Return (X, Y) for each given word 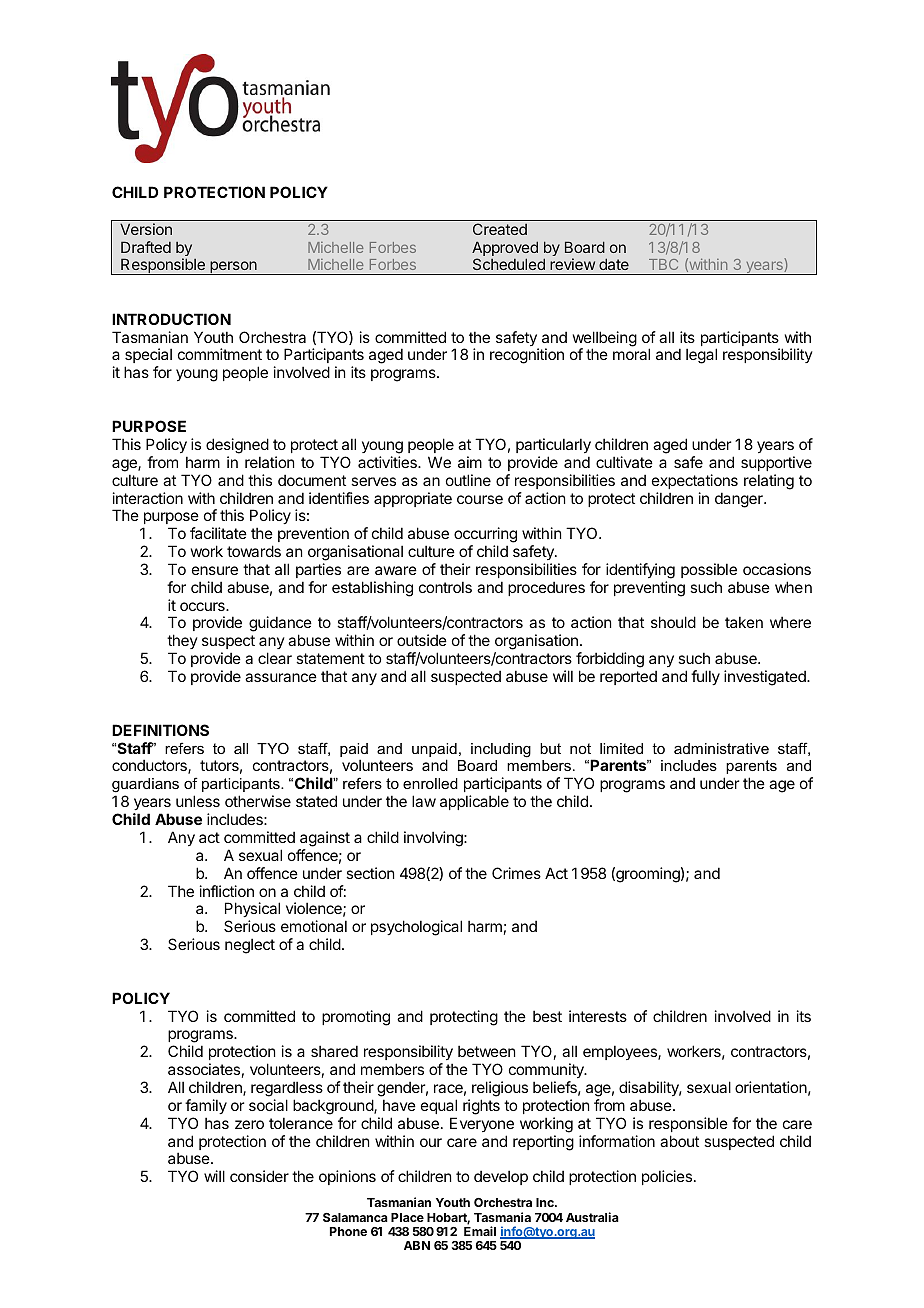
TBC (663, 264)
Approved (505, 250)
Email (480, 1231)
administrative (721, 748)
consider (259, 1176)
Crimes (516, 873)
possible (709, 570)
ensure (215, 570)
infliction (227, 891)
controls (445, 587)
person (233, 268)
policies (667, 1177)
